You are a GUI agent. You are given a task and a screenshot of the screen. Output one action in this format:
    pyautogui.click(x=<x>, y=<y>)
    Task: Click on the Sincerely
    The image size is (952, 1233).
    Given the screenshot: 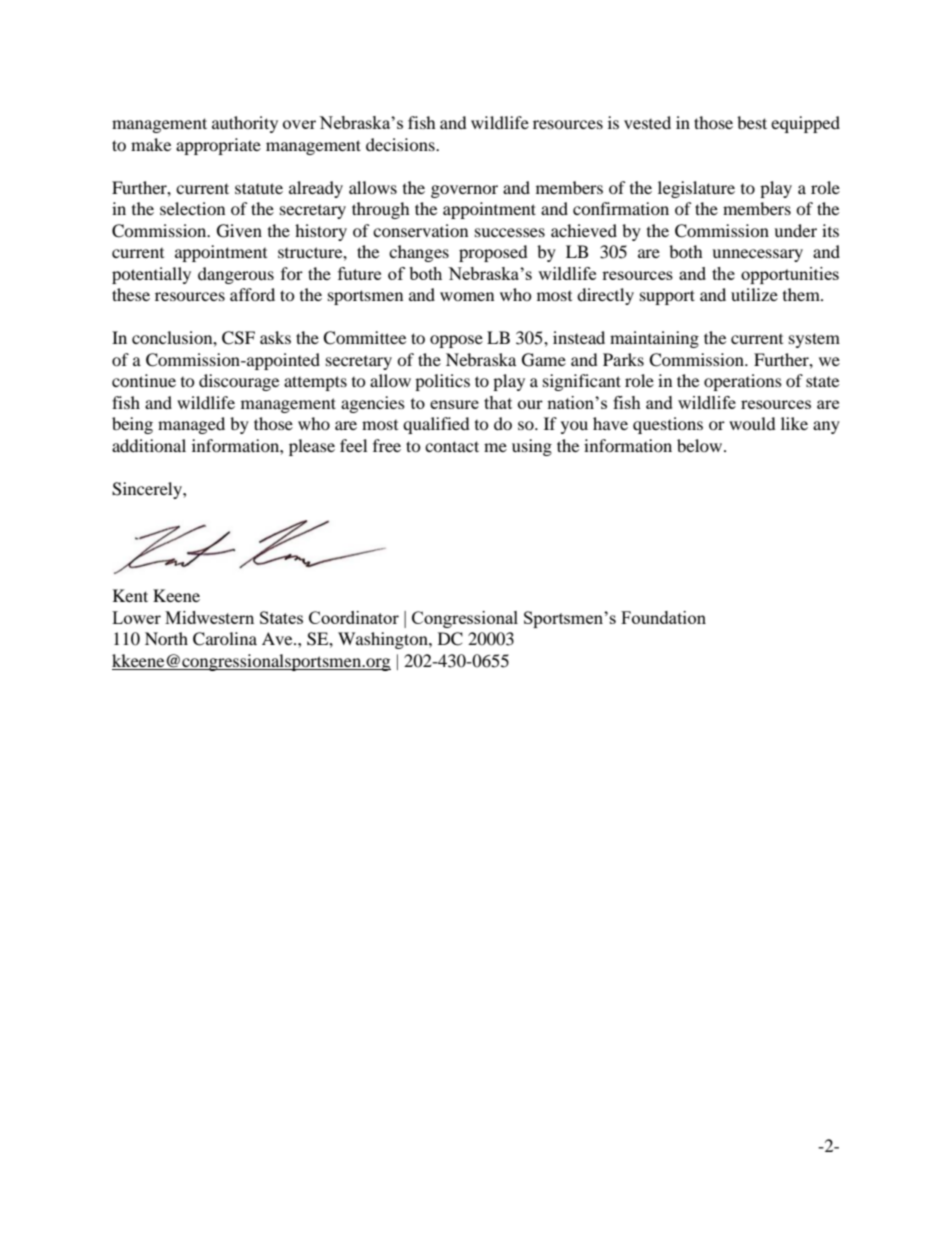 What is the action you would take?
    pyautogui.click(x=148, y=490)
